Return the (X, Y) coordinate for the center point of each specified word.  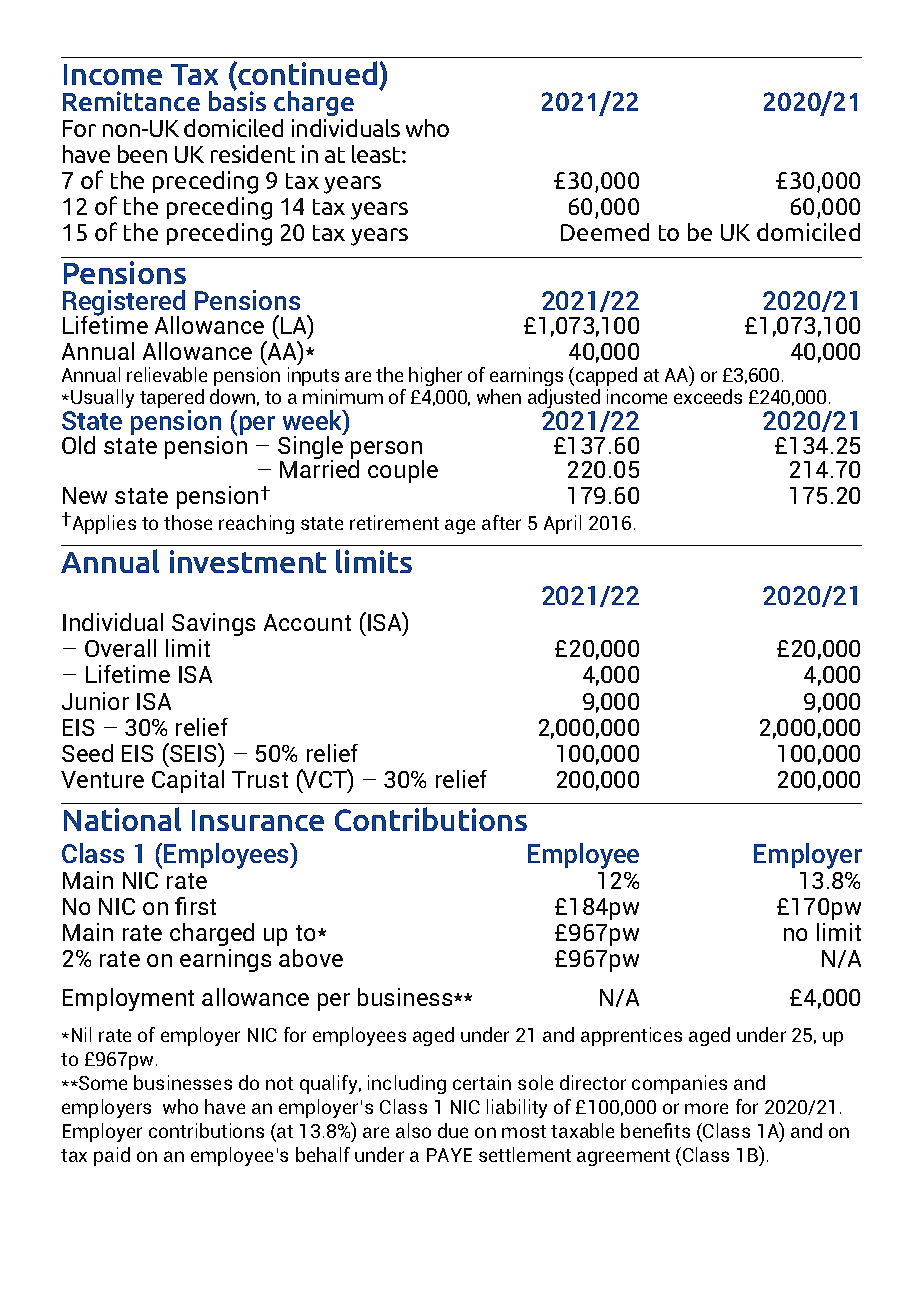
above (311, 958)
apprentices (631, 1036)
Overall (120, 648)
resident (253, 154)
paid (112, 1156)
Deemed (605, 232)
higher (435, 376)
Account (307, 622)
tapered (172, 400)
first (195, 906)
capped (606, 376)
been (142, 154)
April (562, 524)
